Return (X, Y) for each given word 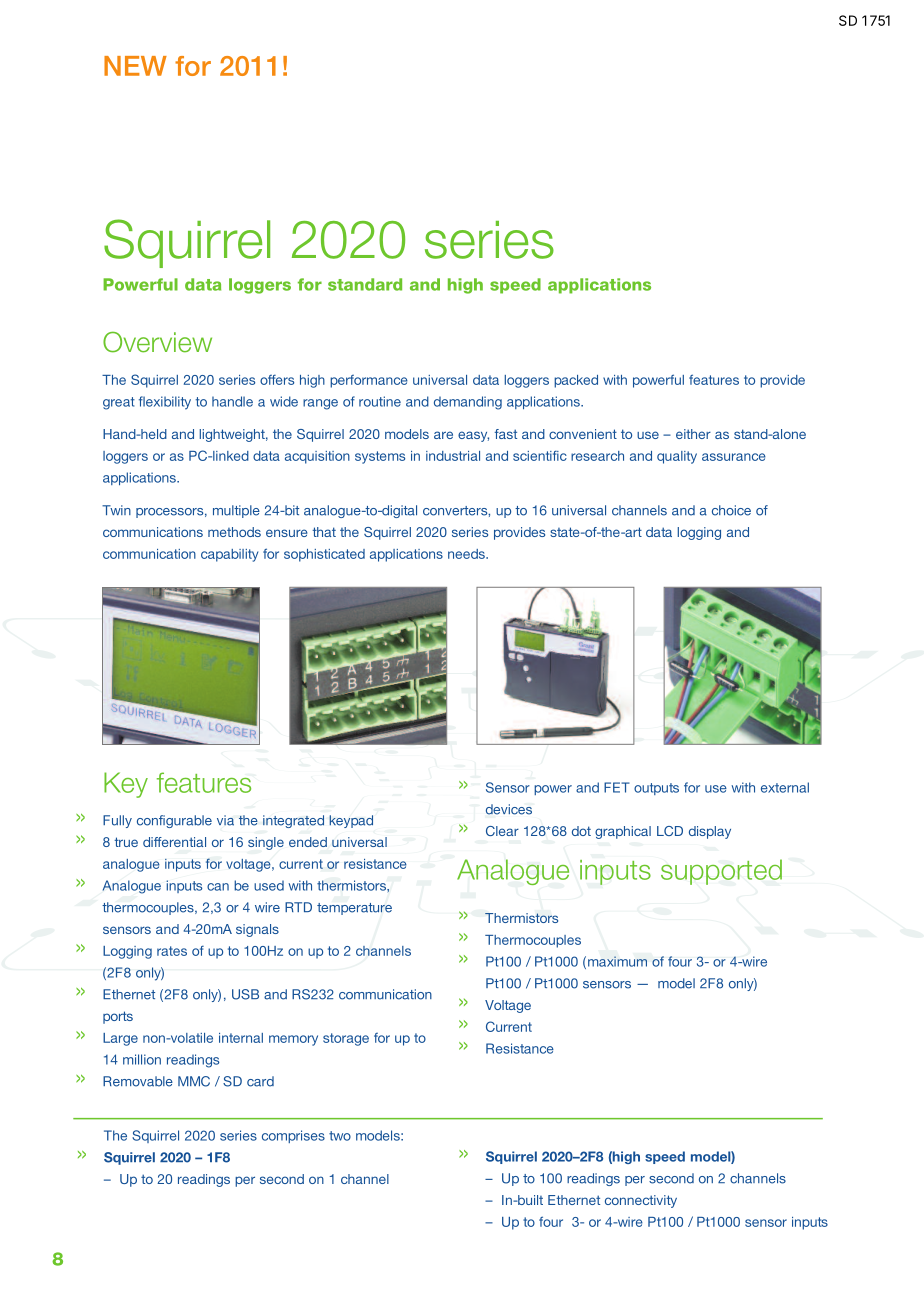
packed (576, 381)
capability (229, 555)
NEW (135, 66)
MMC (194, 1081)
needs (467, 554)
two (340, 1136)
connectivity (641, 1201)
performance (369, 381)
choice (731, 510)
